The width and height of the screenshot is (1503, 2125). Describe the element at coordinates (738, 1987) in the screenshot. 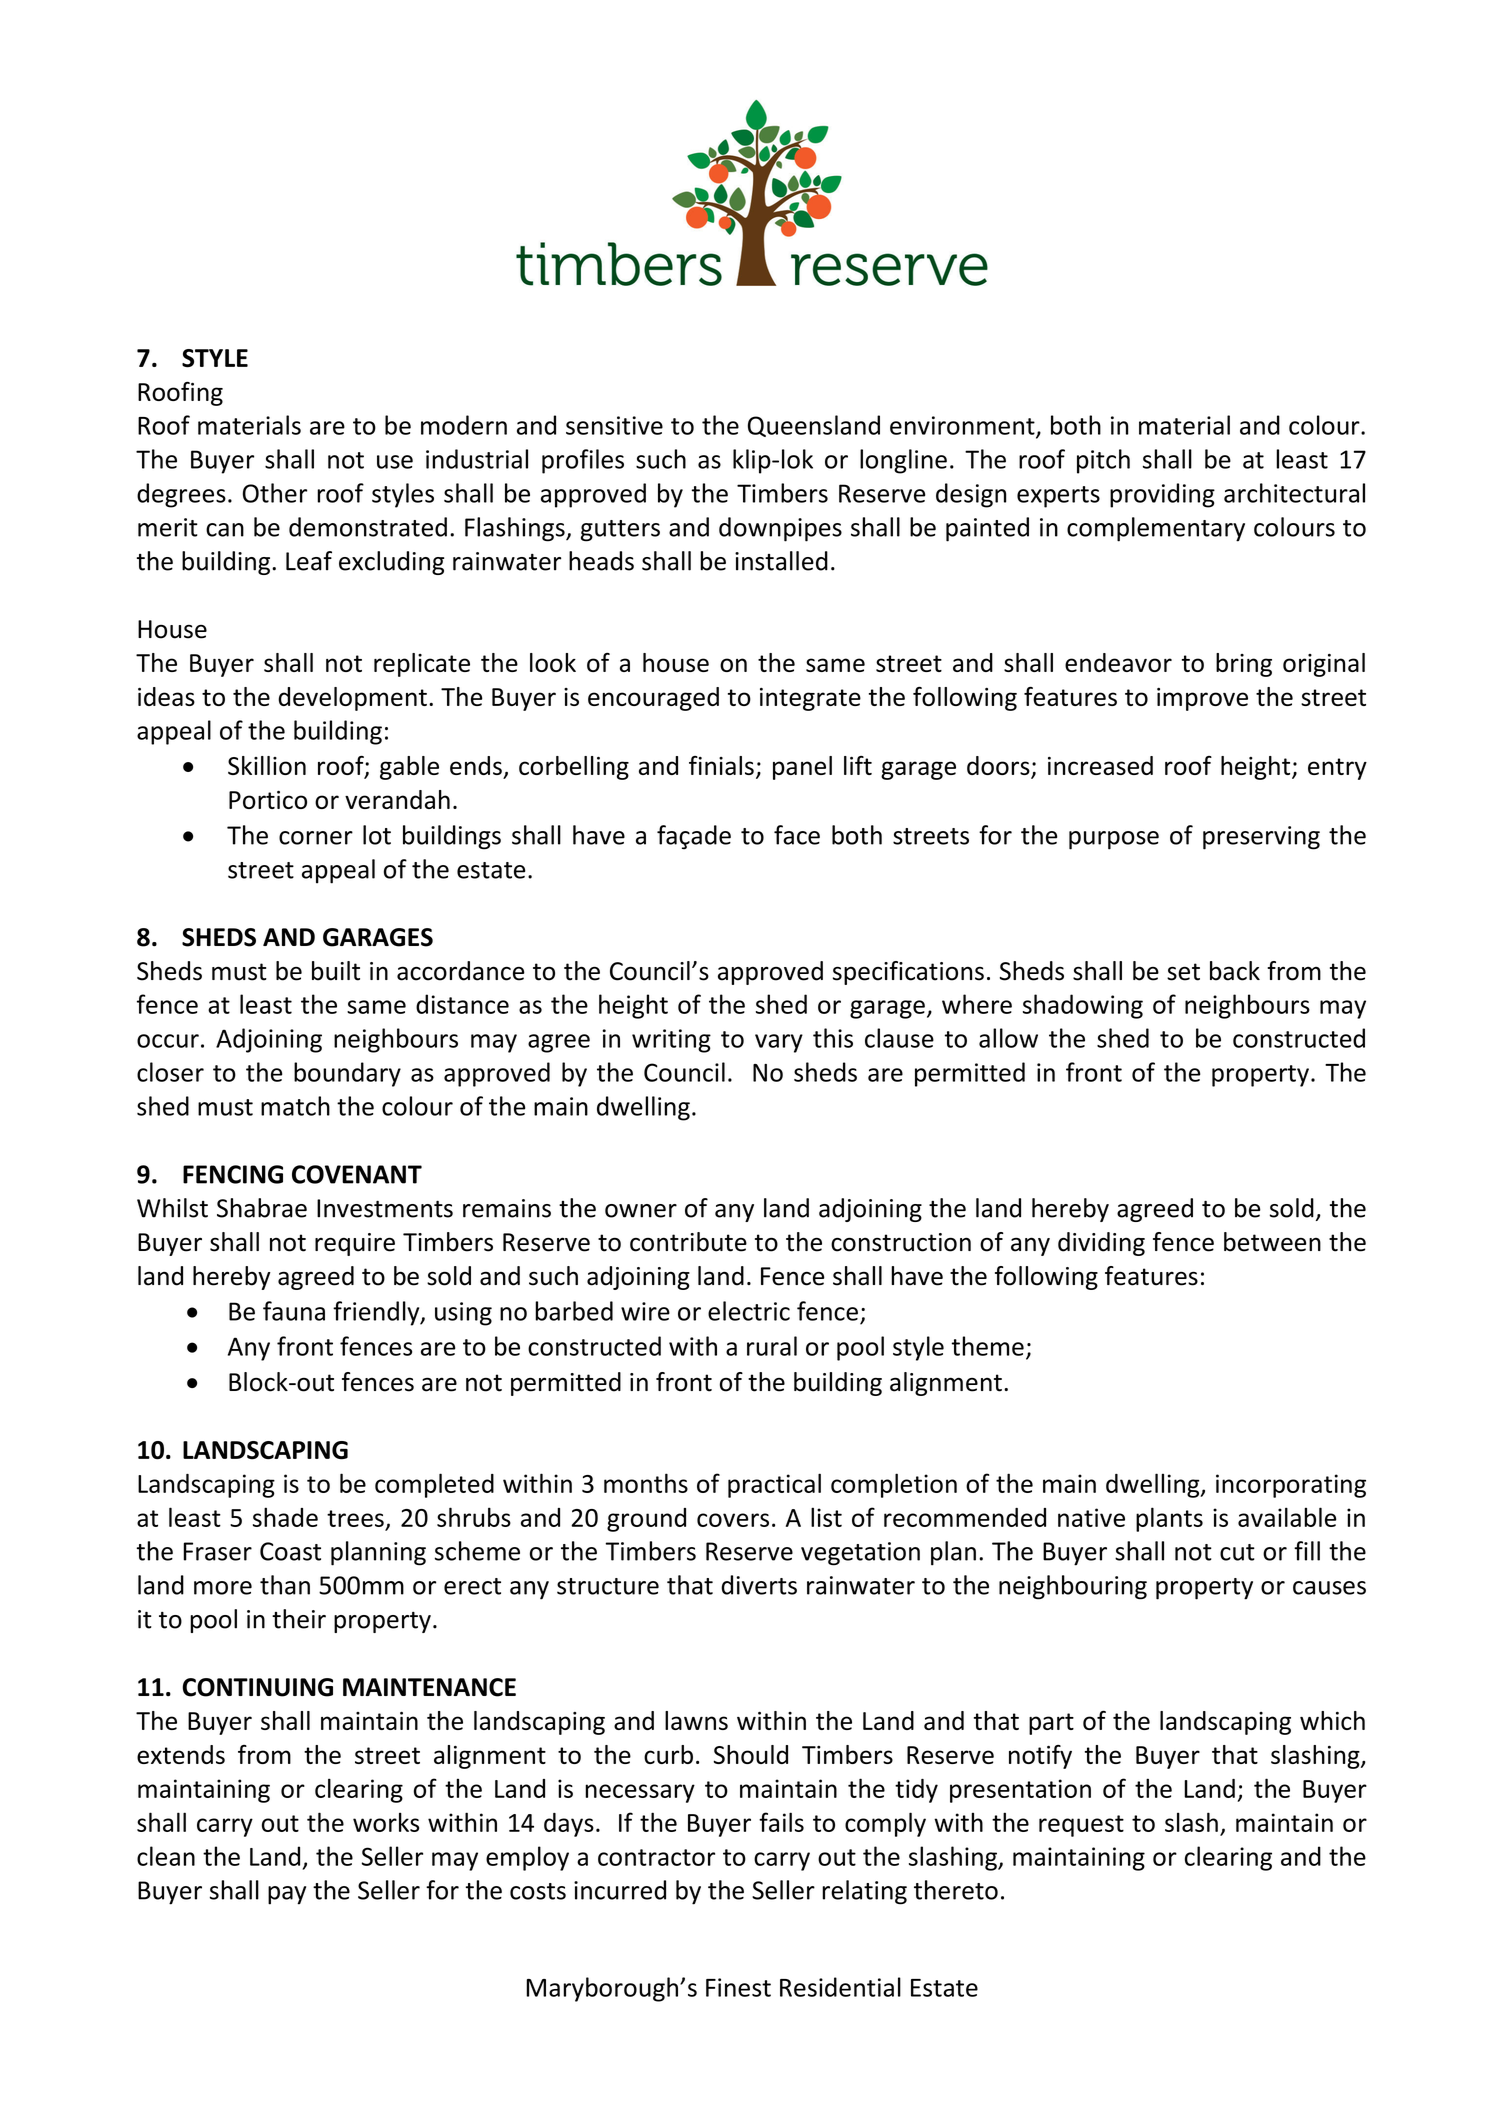

I see `Finest` at that location.
